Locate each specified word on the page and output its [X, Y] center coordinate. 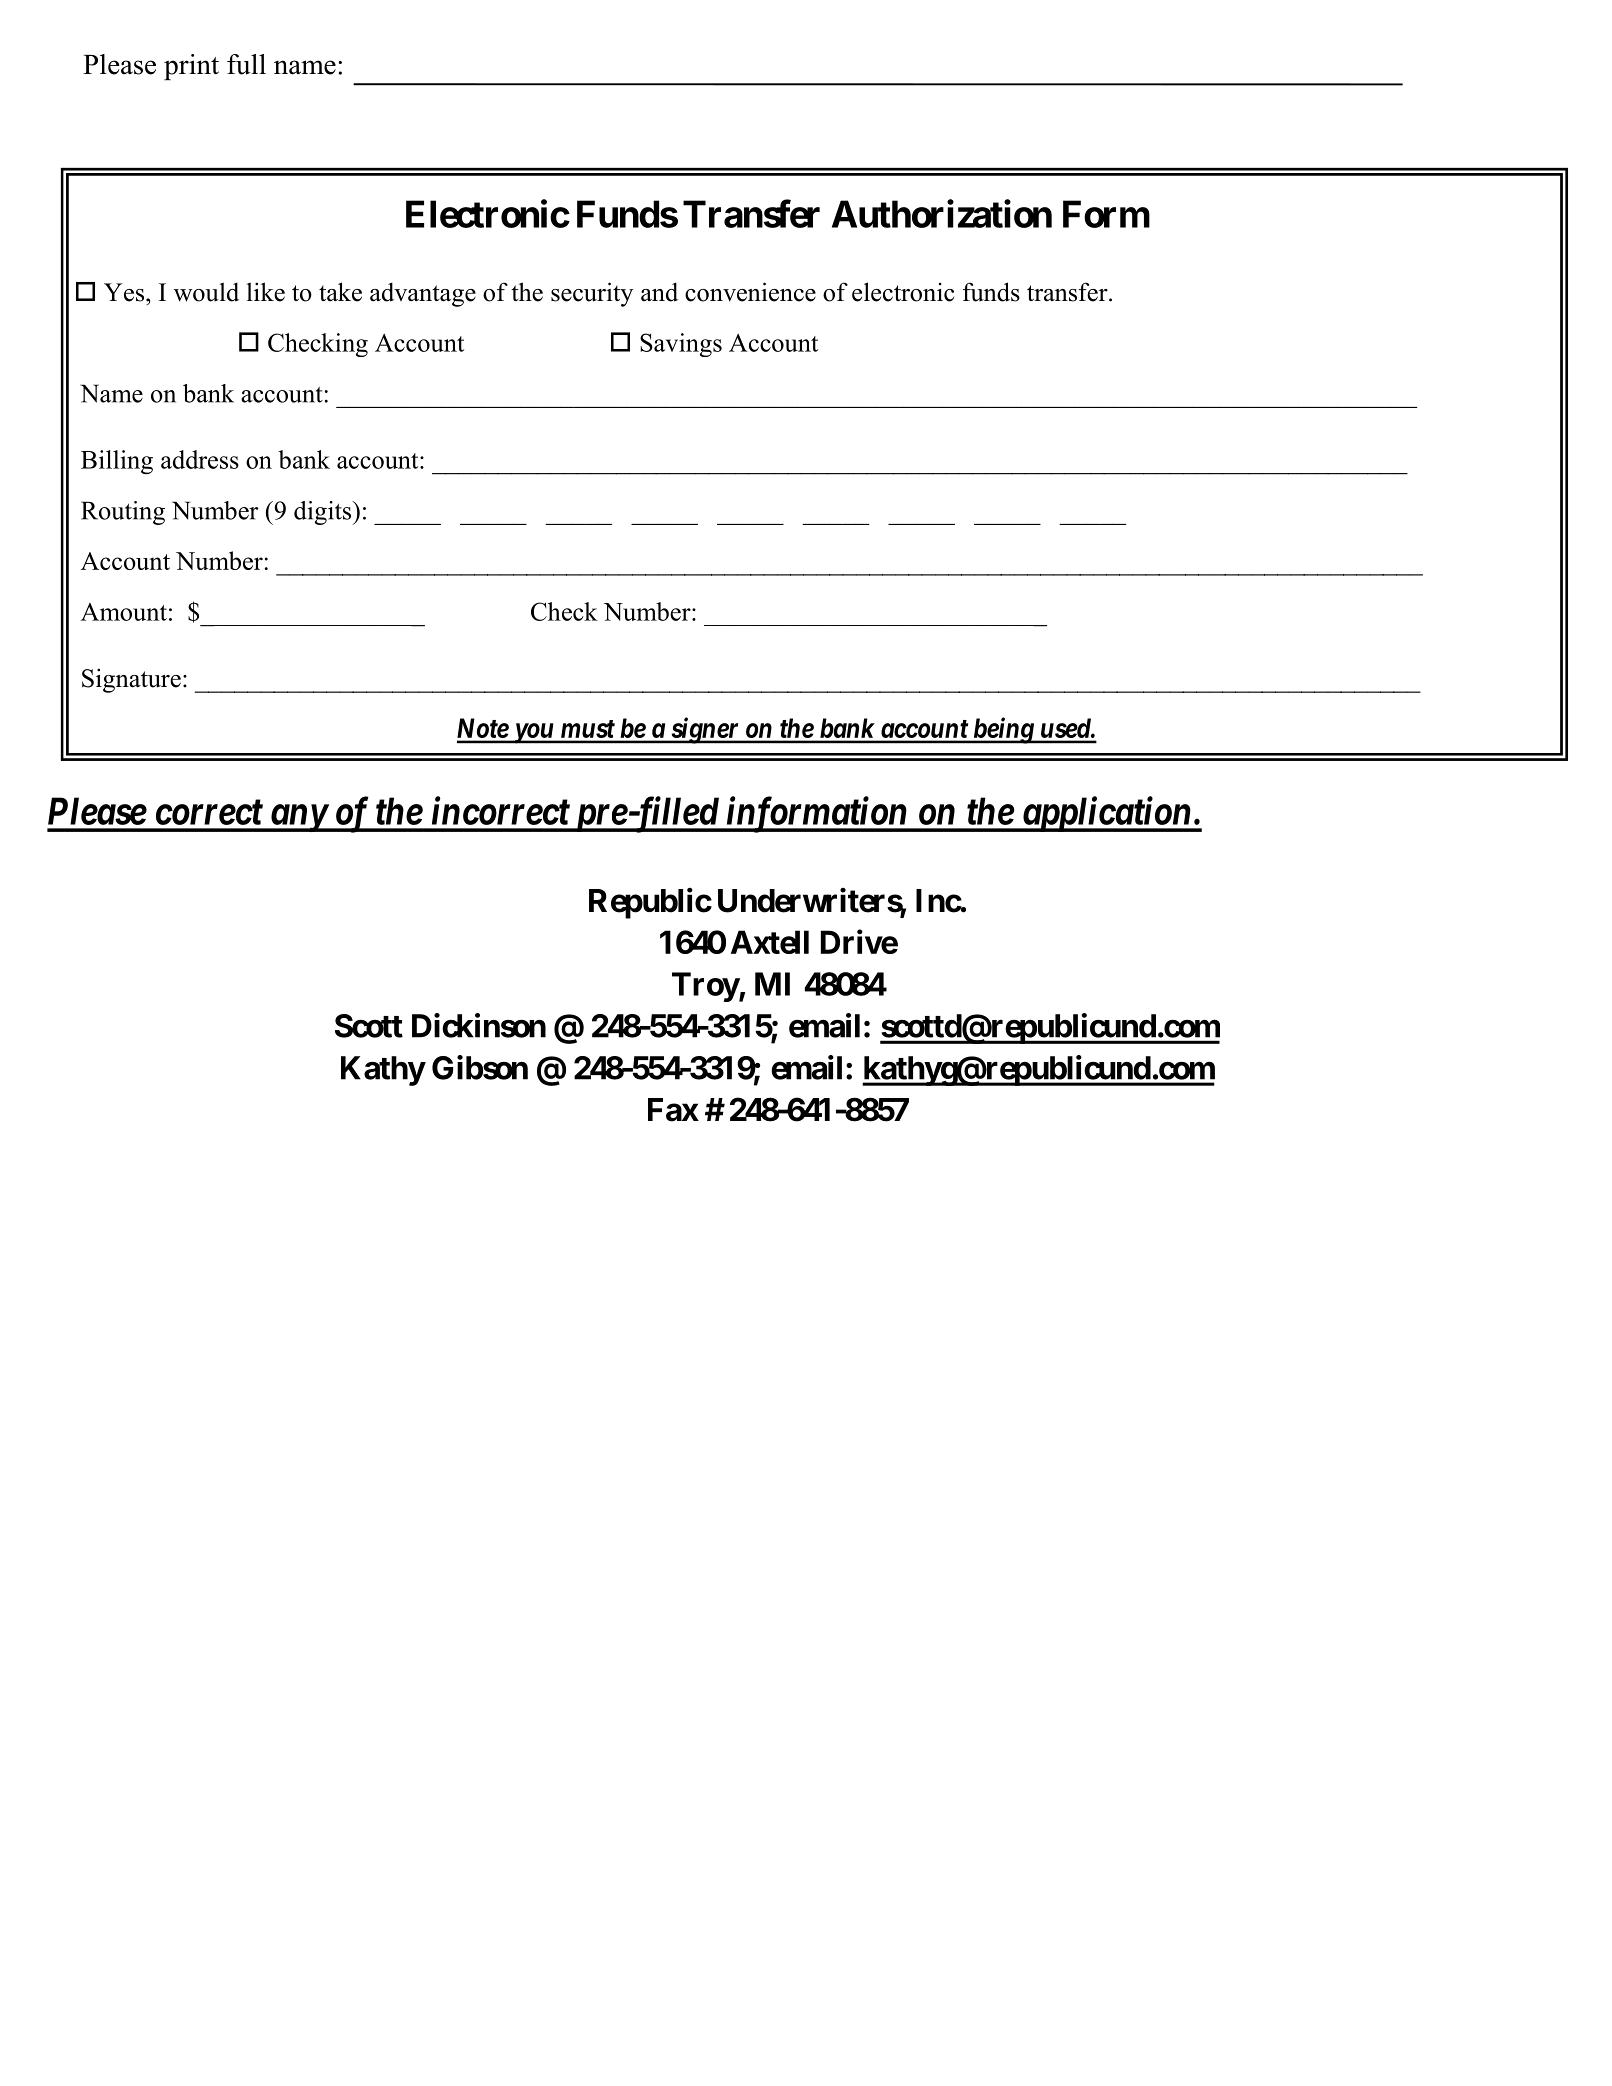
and [659, 292]
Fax [673, 1110]
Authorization [942, 214]
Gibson [480, 1067]
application [1106, 814]
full [246, 64]
